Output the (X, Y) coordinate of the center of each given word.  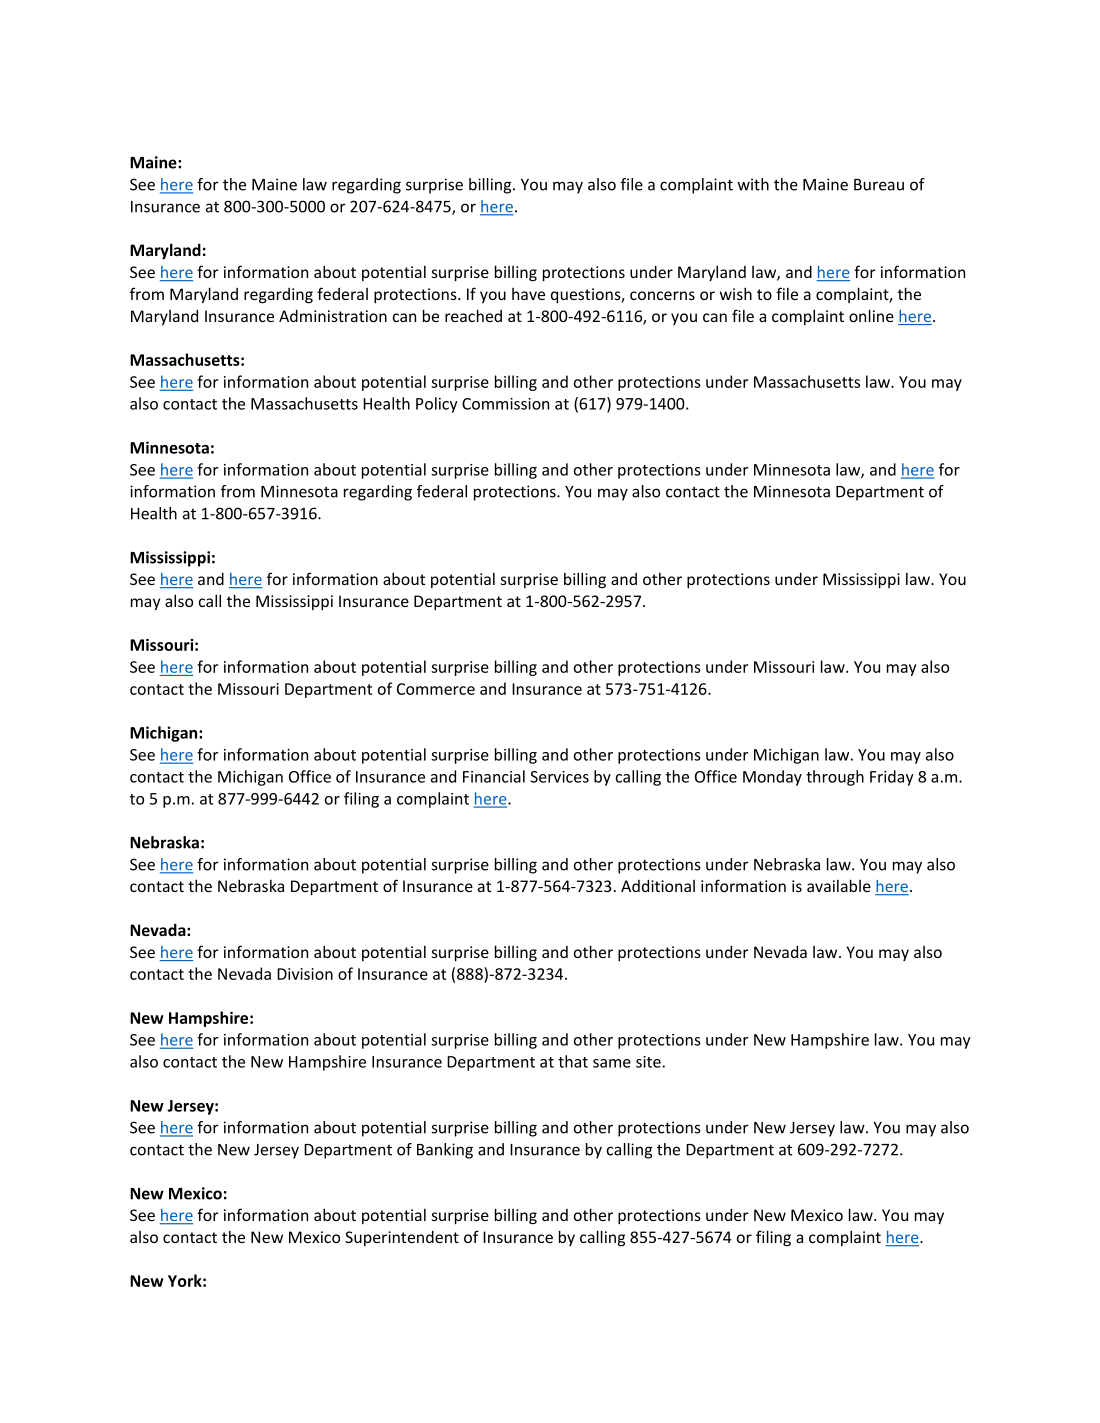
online (871, 315)
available (839, 885)
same (612, 1063)
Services (559, 777)
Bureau (879, 185)
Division (305, 974)
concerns (662, 295)
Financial (494, 776)
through (835, 778)
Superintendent (402, 1238)
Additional (658, 886)
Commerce (436, 689)
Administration (333, 316)
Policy (437, 405)
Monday (772, 778)
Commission (505, 404)
